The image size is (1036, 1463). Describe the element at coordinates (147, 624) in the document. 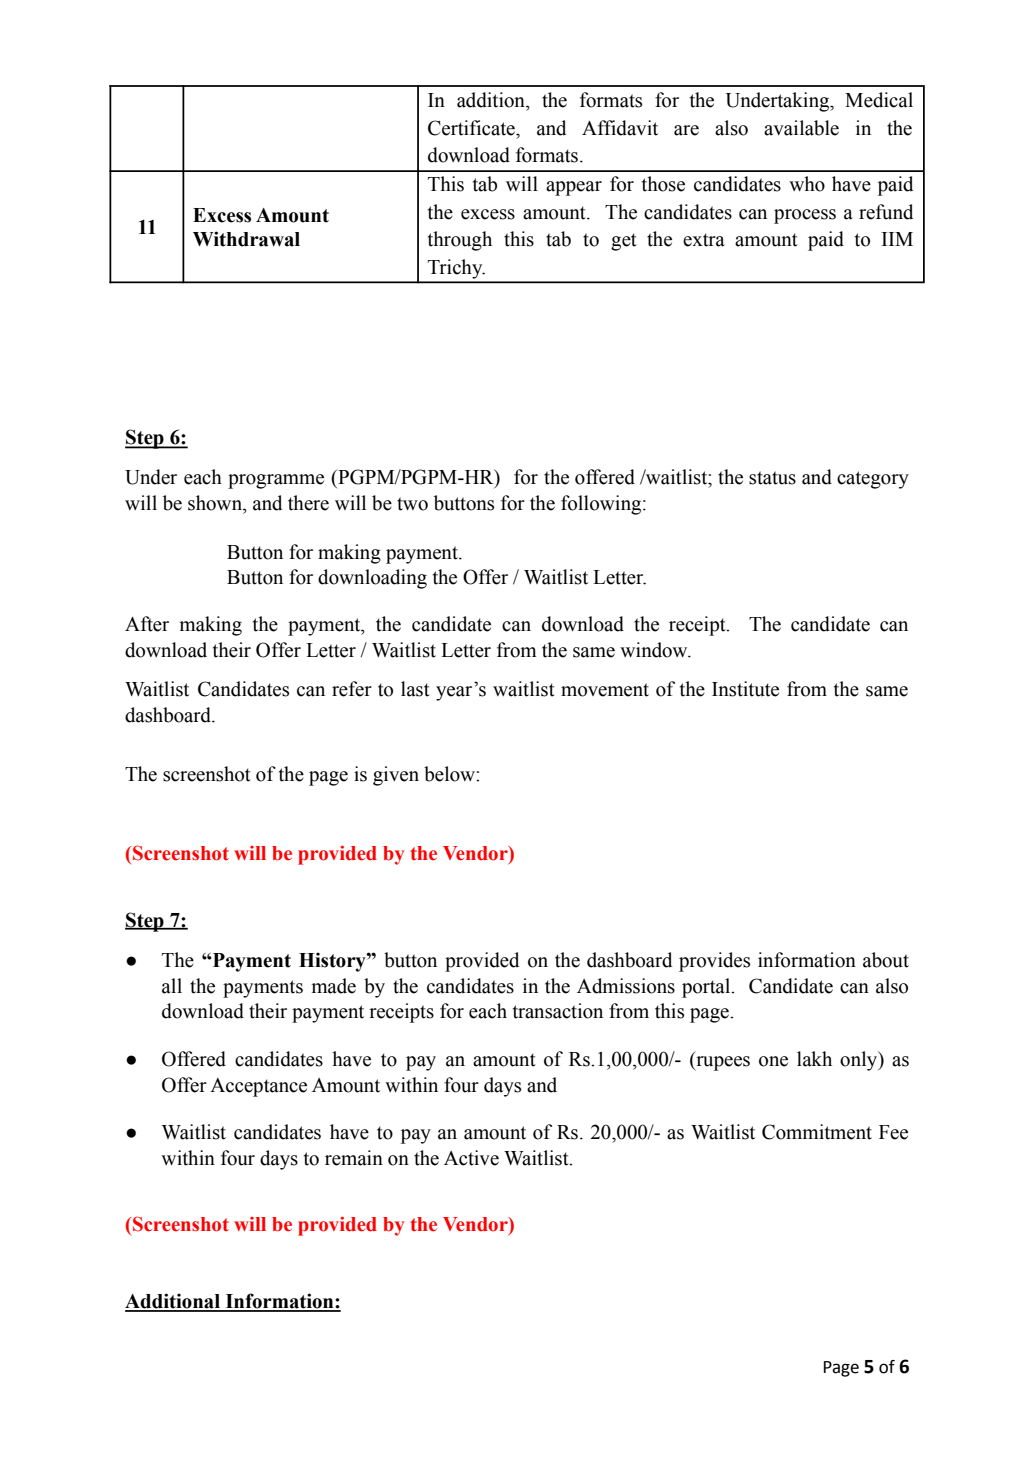

I see `After` at that location.
